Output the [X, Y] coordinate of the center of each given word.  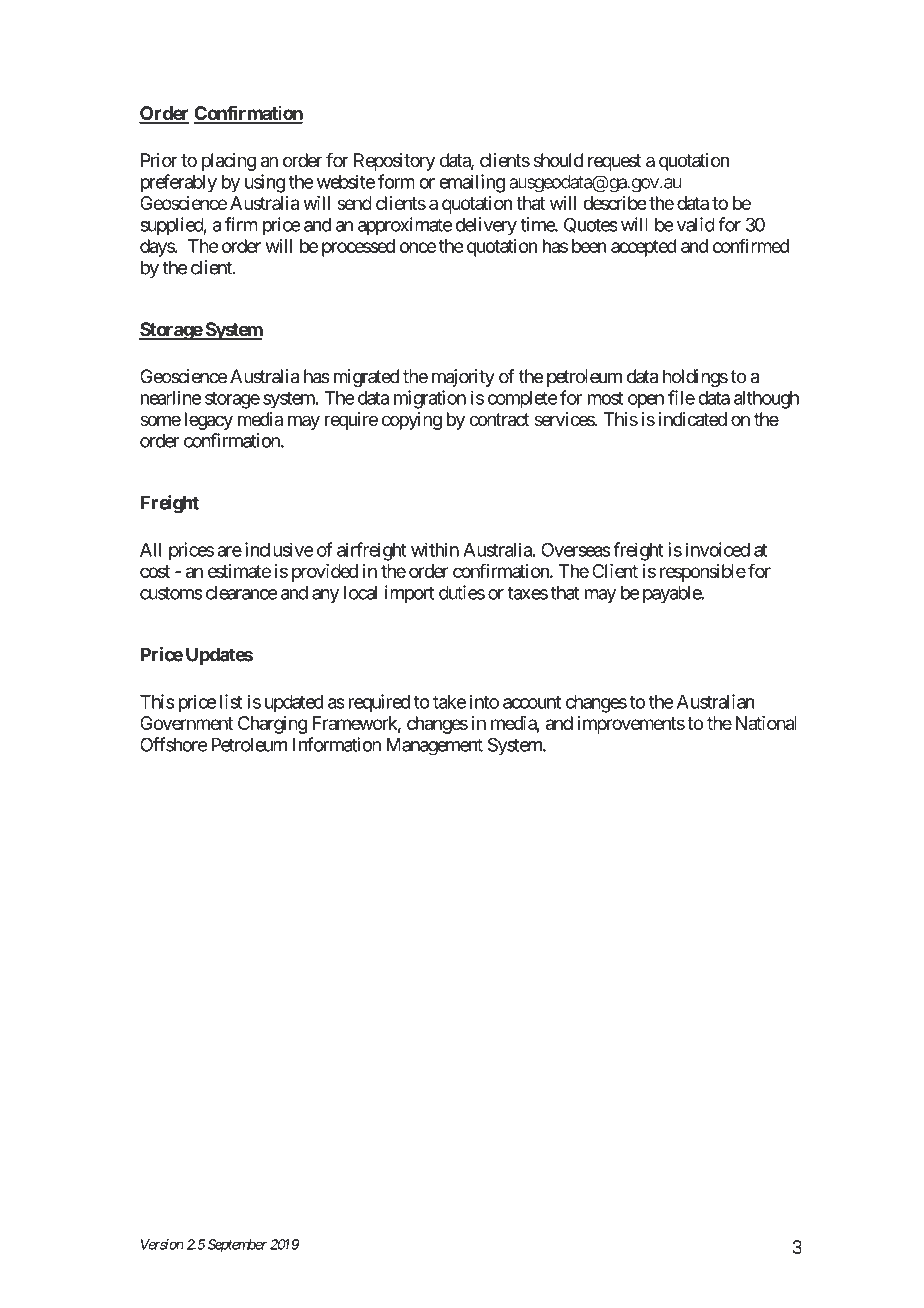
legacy [209, 421]
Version [162, 1244]
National [766, 723]
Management [434, 747]
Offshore [173, 744]
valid [696, 224]
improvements [631, 725]
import [409, 594]
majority [463, 378]
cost [155, 571]
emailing [472, 183]
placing [229, 162]
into [484, 701]
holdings [695, 378]
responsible [703, 573]
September [237, 1246]
